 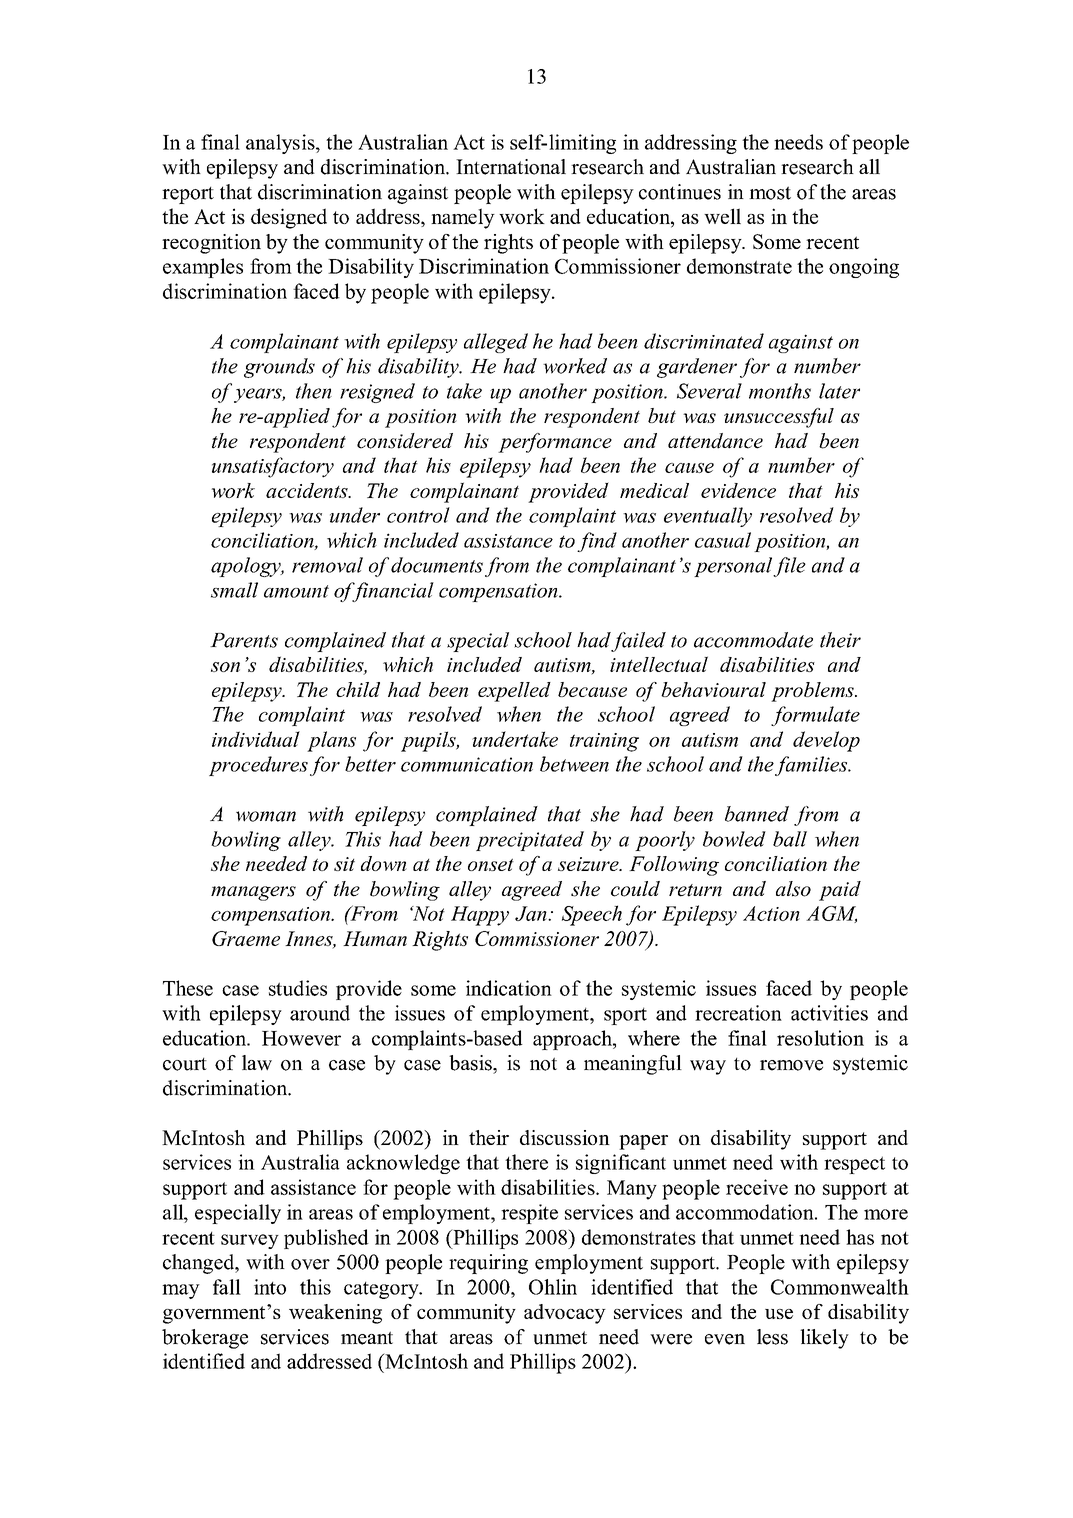 What do you see at coordinates (770, 193) in the screenshot?
I see `most` at bounding box center [770, 193].
